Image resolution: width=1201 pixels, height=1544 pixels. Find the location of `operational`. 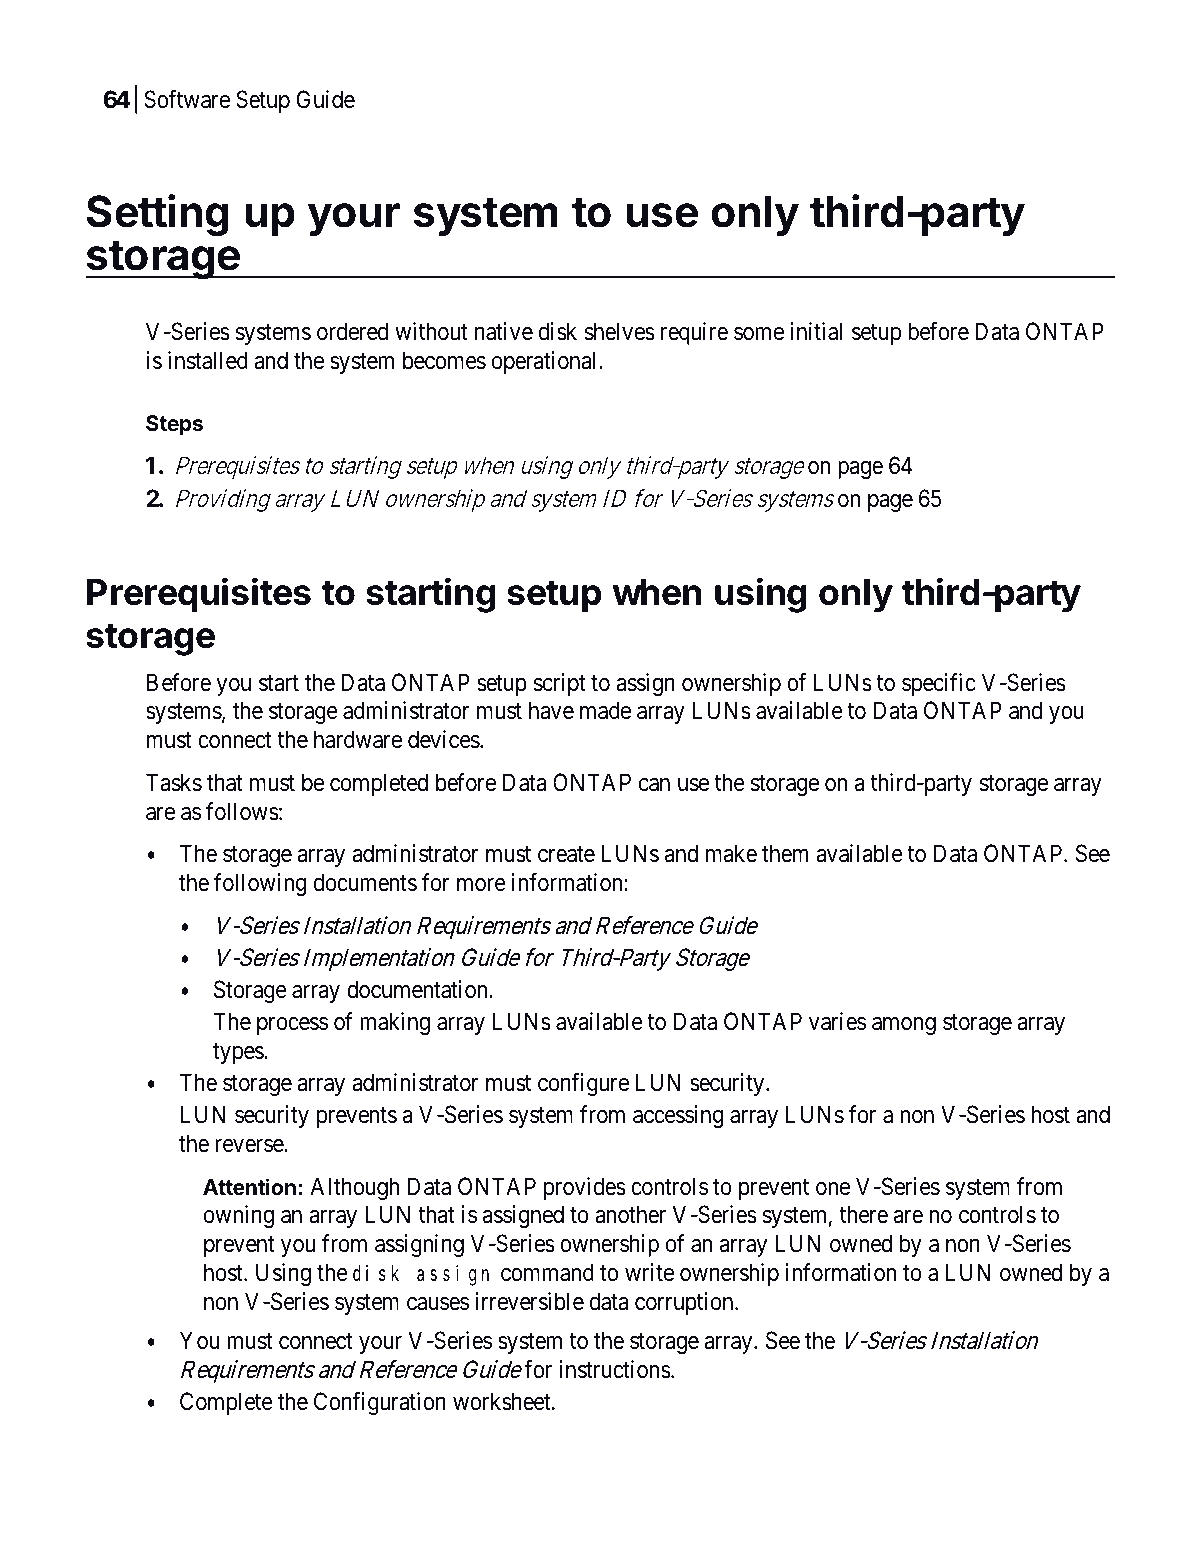

operational is located at coordinates (546, 362).
